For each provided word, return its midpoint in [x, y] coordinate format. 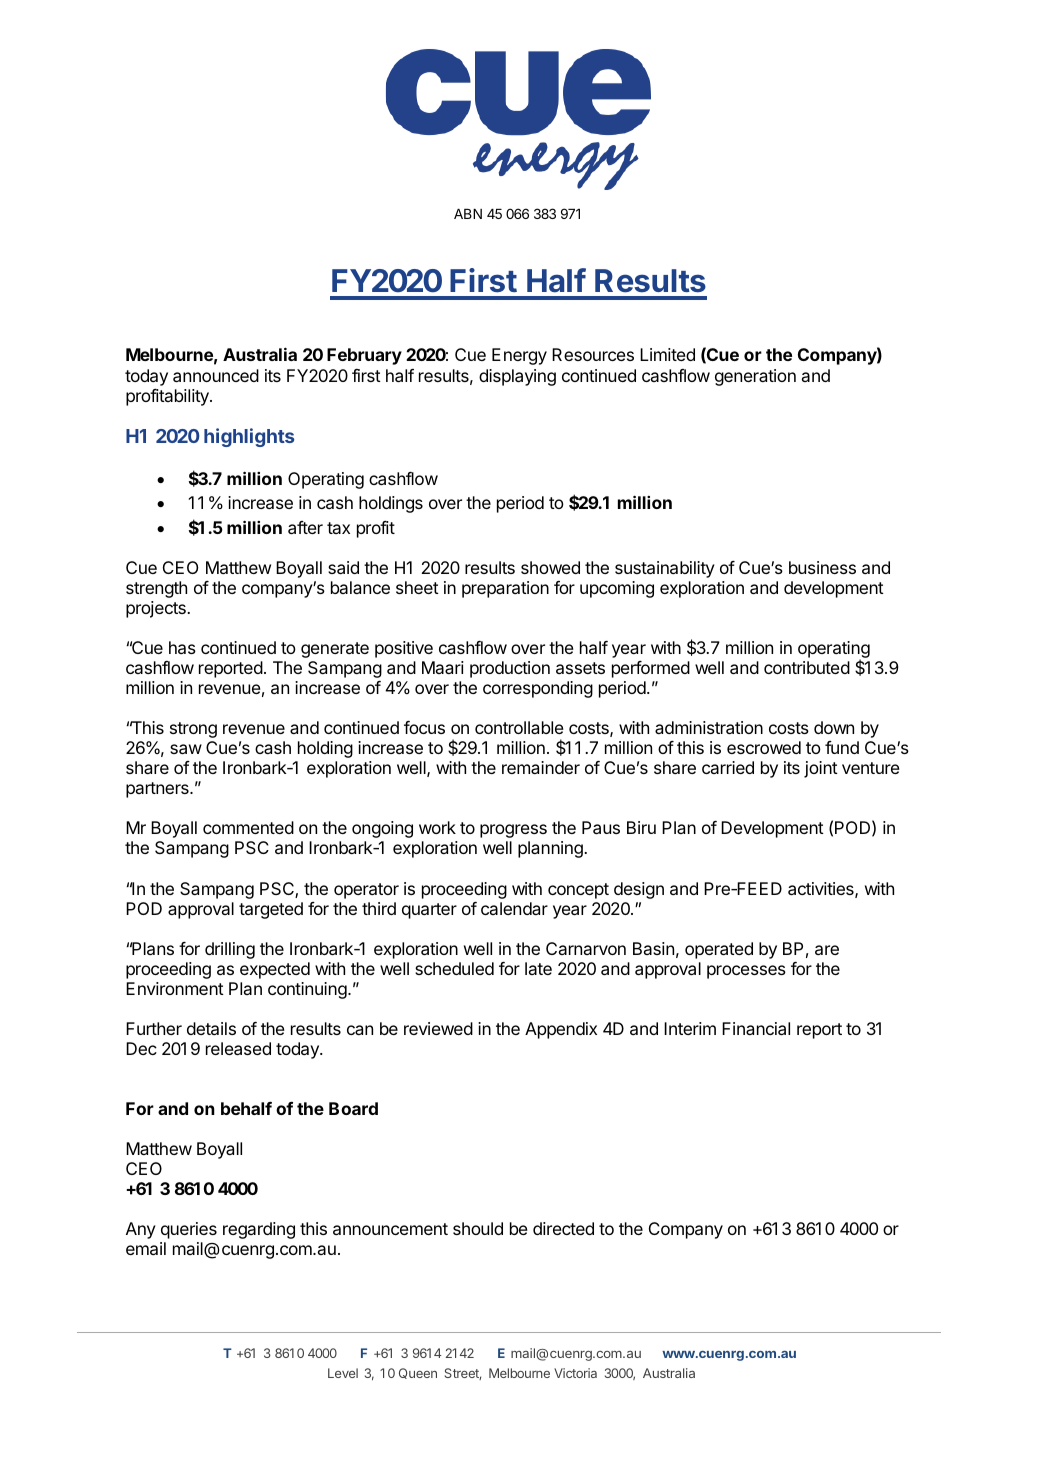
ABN [468, 214]
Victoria [575, 1373]
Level [343, 1373]
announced [216, 375]
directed [563, 1228]
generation [755, 377]
